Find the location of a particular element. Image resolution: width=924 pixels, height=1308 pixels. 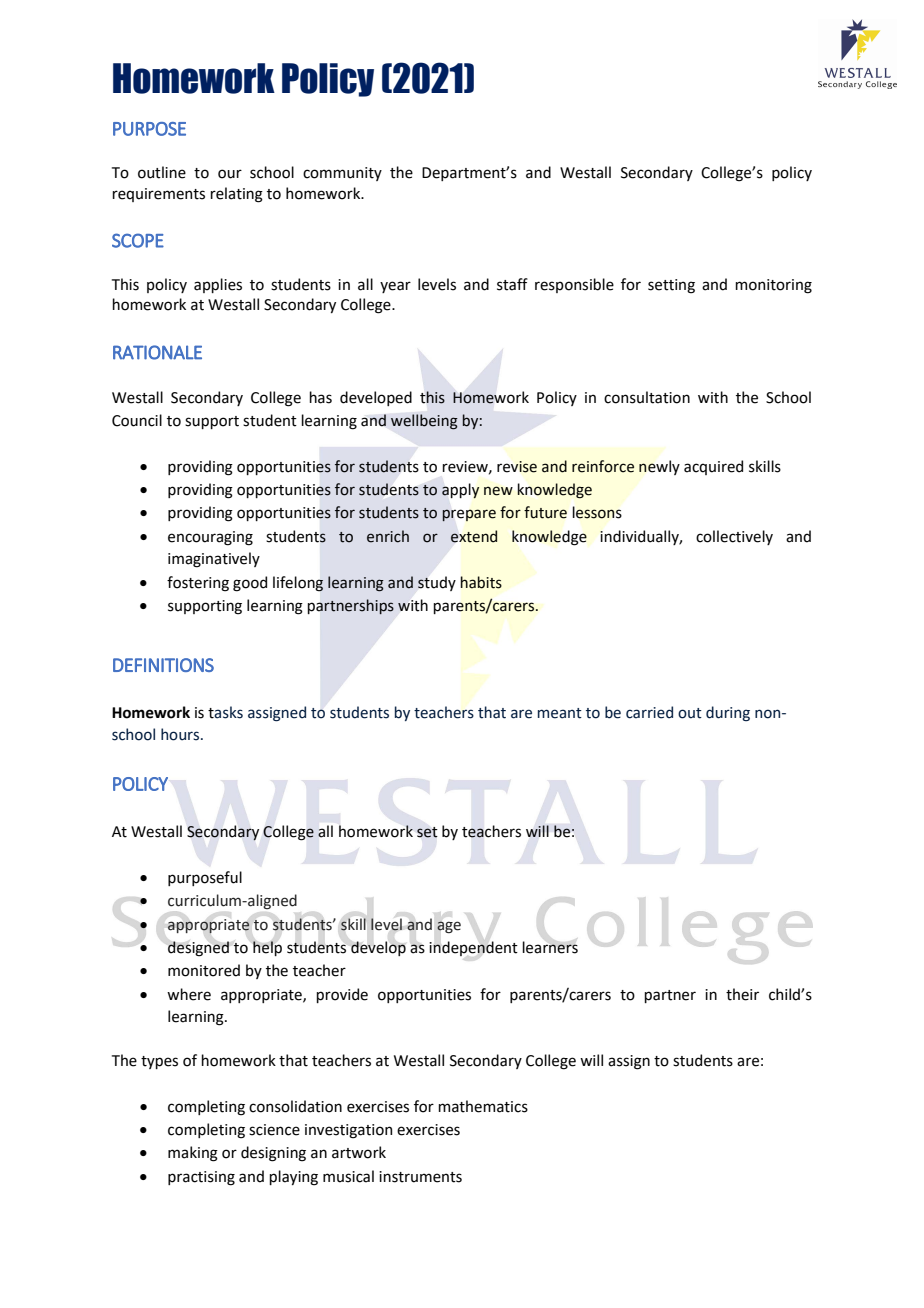

during is located at coordinates (728, 713).
